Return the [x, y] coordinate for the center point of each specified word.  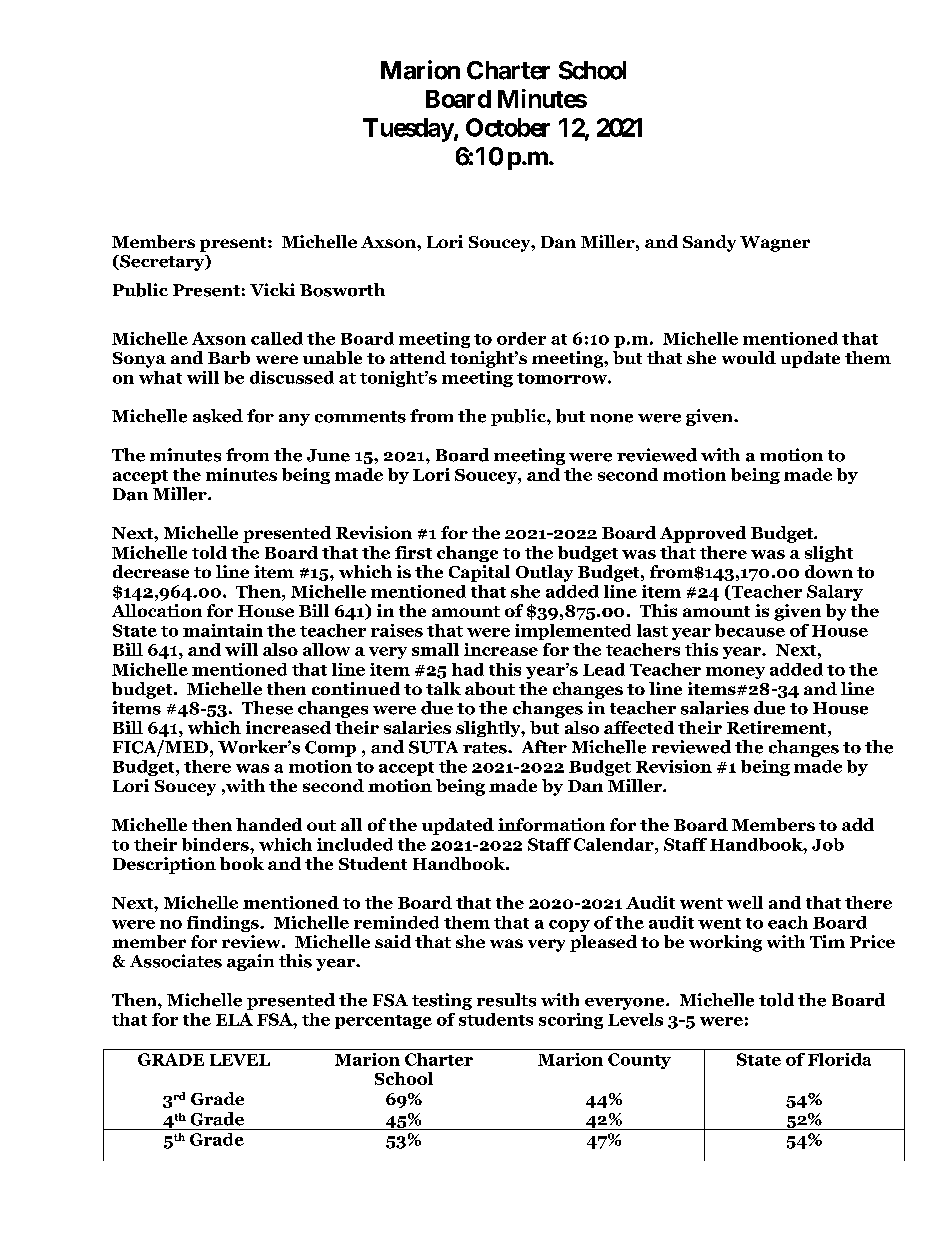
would [749, 357]
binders [216, 844]
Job [828, 844]
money [735, 673]
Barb [229, 357]
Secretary [162, 263]
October [508, 127]
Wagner [775, 244]
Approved [703, 534]
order [521, 338]
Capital [479, 573]
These [267, 708]
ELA [234, 1019]
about [490, 688]
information [551, 824]
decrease [151, 571]
